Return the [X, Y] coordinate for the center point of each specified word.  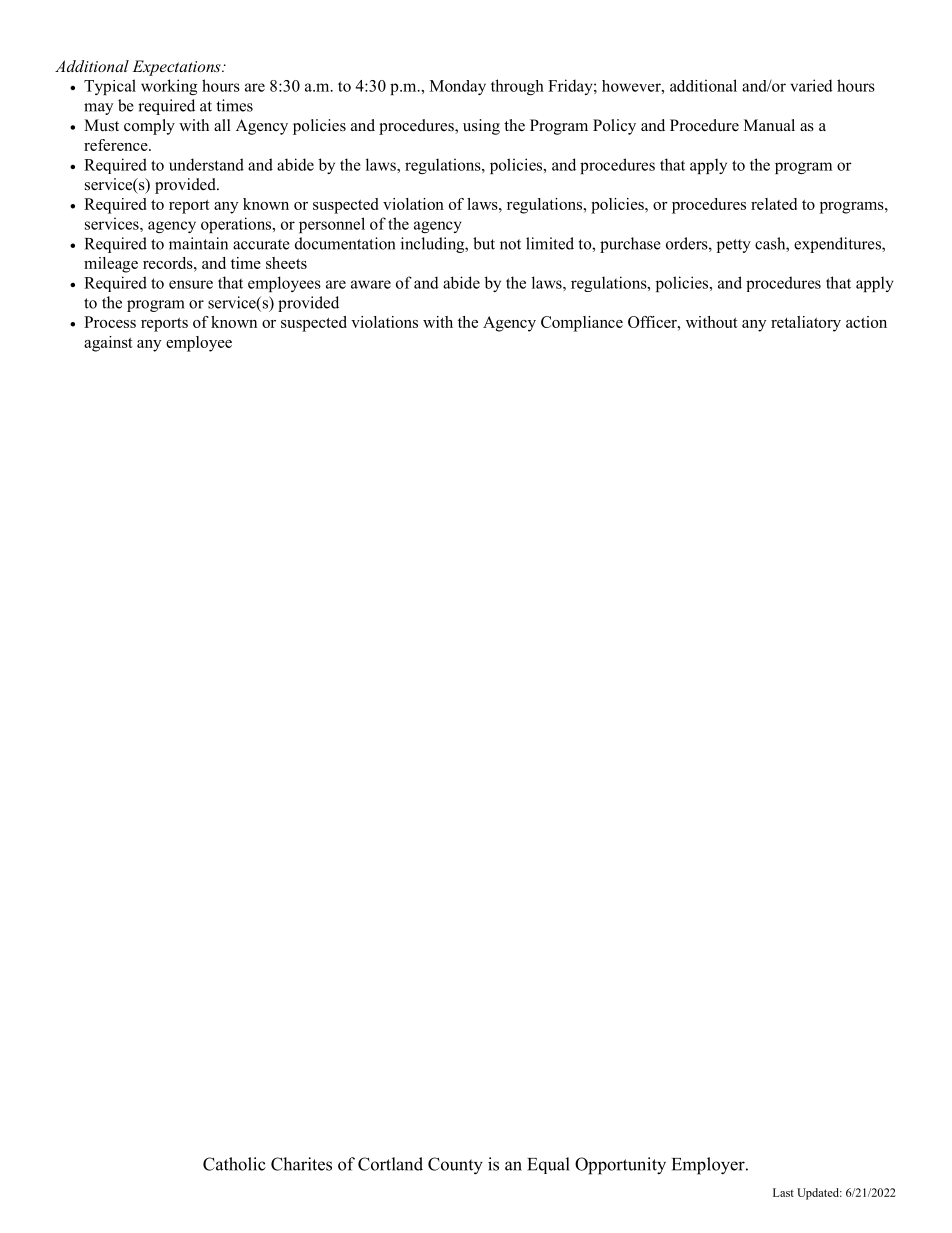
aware [371, 284]
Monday [458, 87]
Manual [769, 125]
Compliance [582, 324]
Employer [709, 1166]
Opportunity [620, 1166]
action [866, 322]
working [169, 87]
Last [783, 1192]
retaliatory [806, 324]
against [108, 344]
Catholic [234, 1164]
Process [110, 322]
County [455, 1166]
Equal [548, 1165]
